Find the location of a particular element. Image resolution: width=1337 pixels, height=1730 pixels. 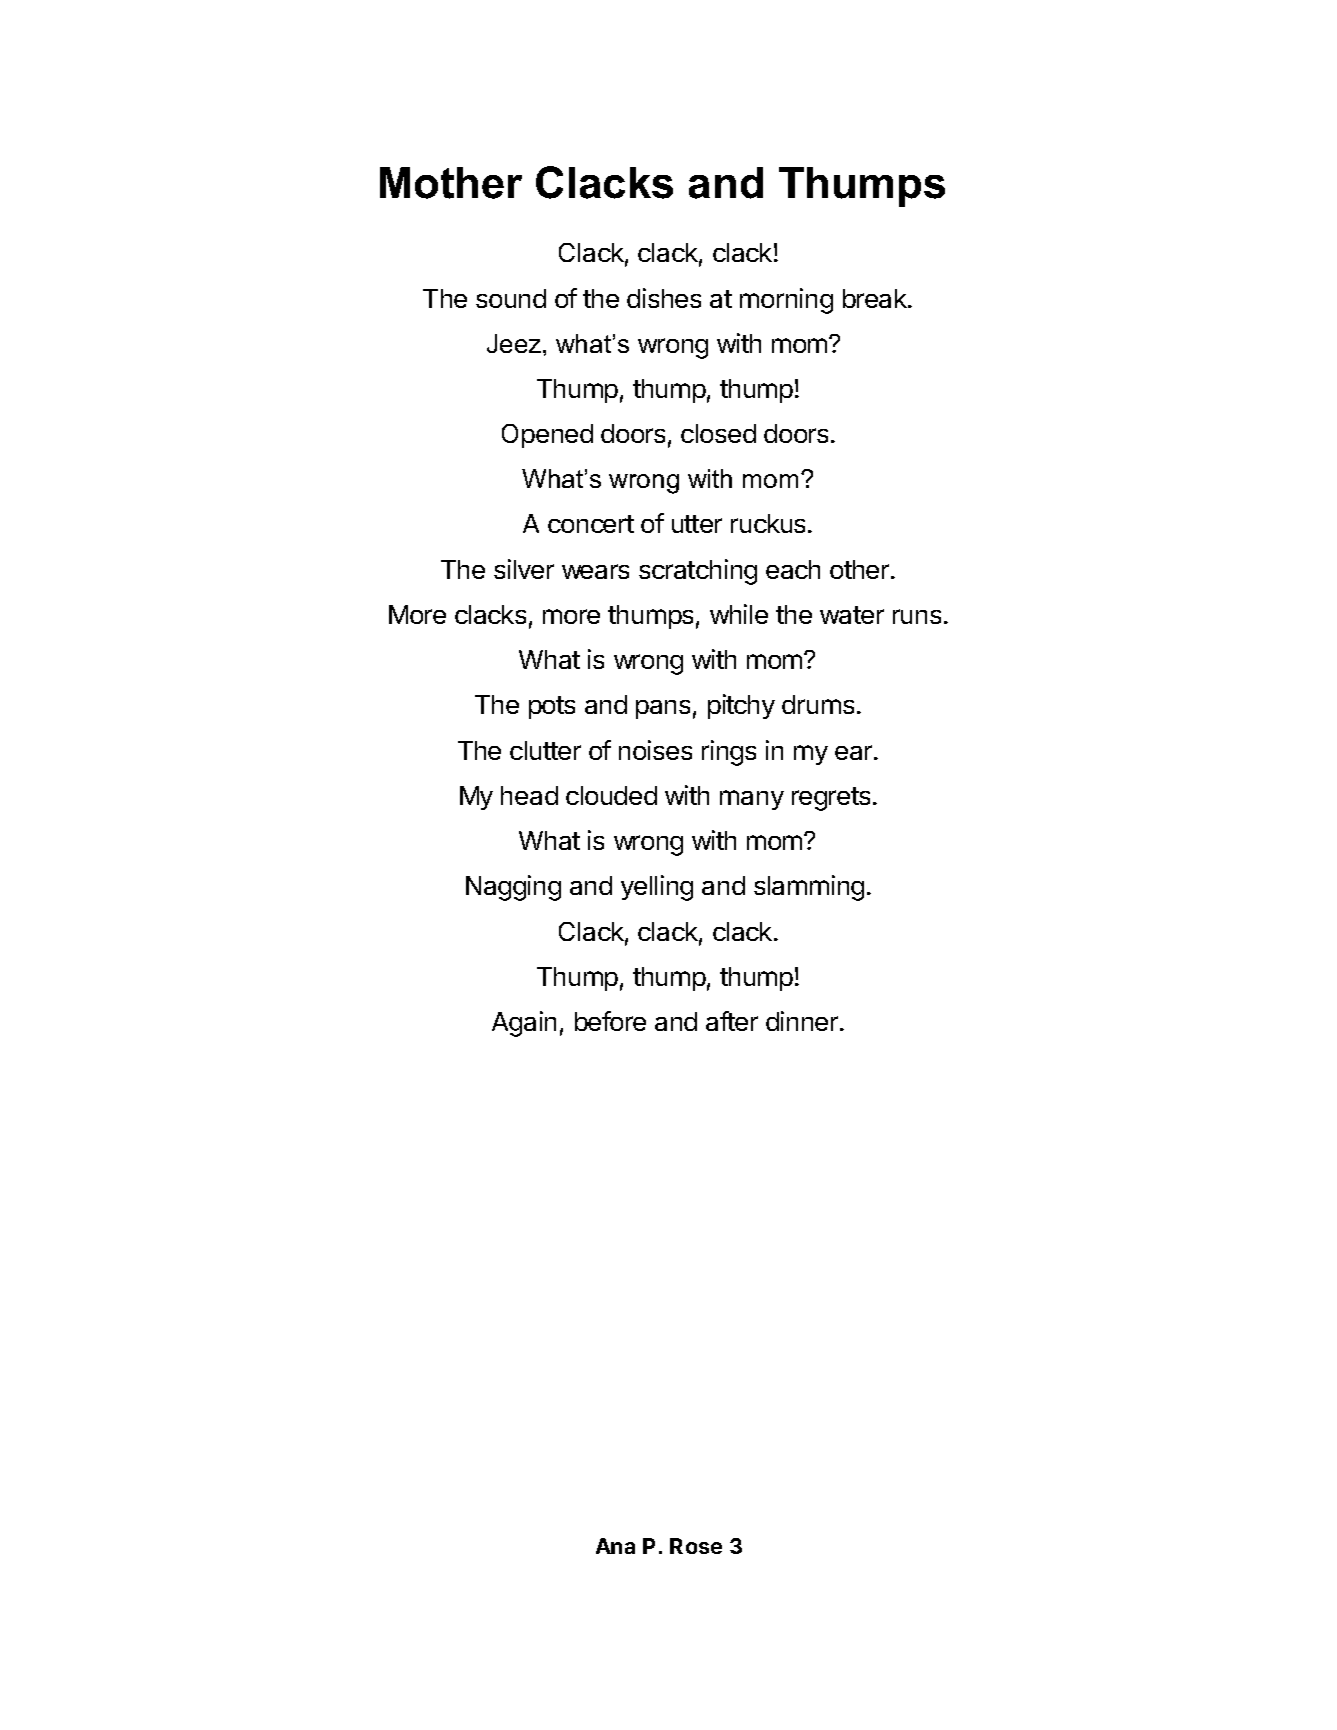

before is located at coordinates (610, 1021).
